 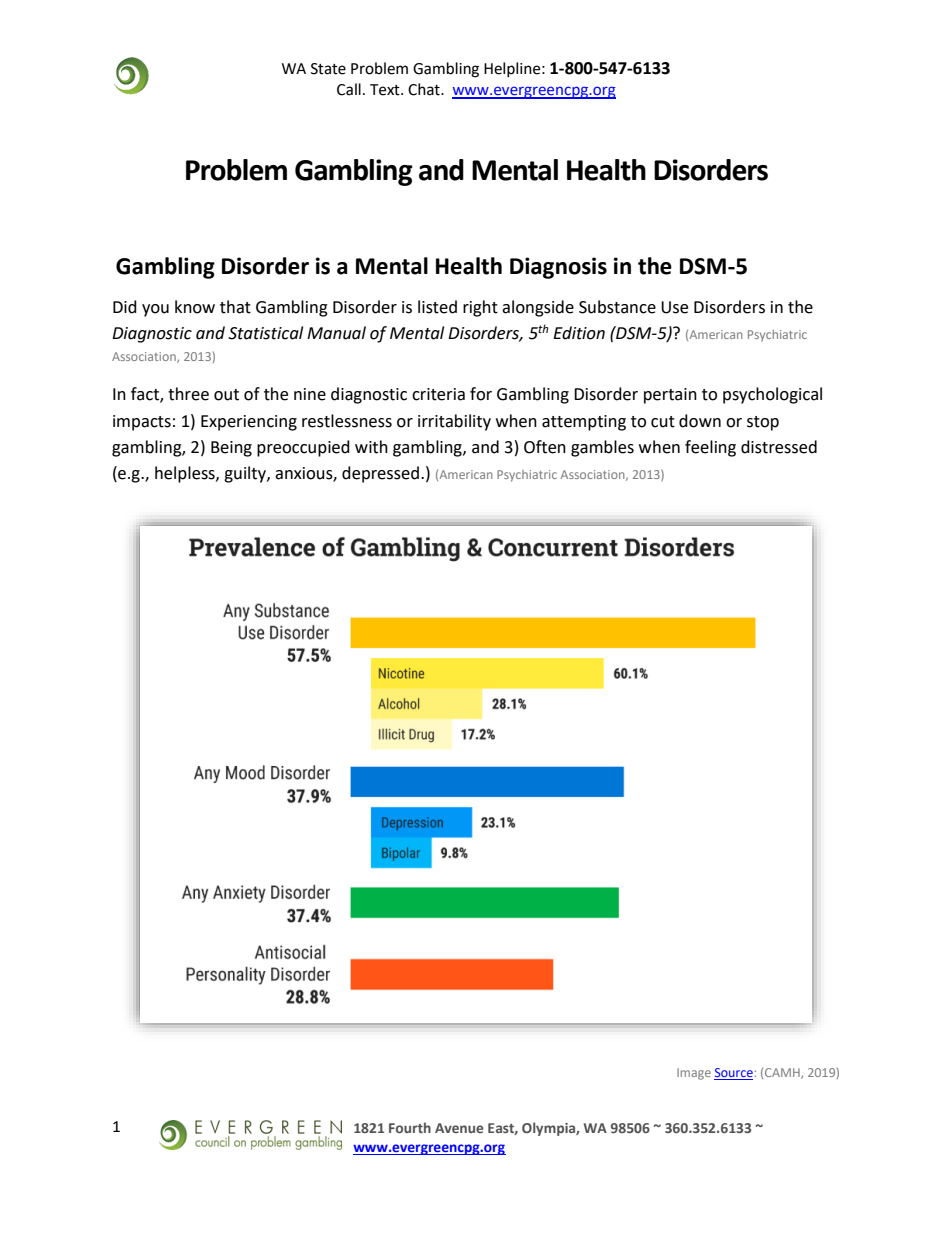 What do you see at coordinates (733, 1074) in the screenshot?
I see `Source` at bounding box center [733, 1074].
